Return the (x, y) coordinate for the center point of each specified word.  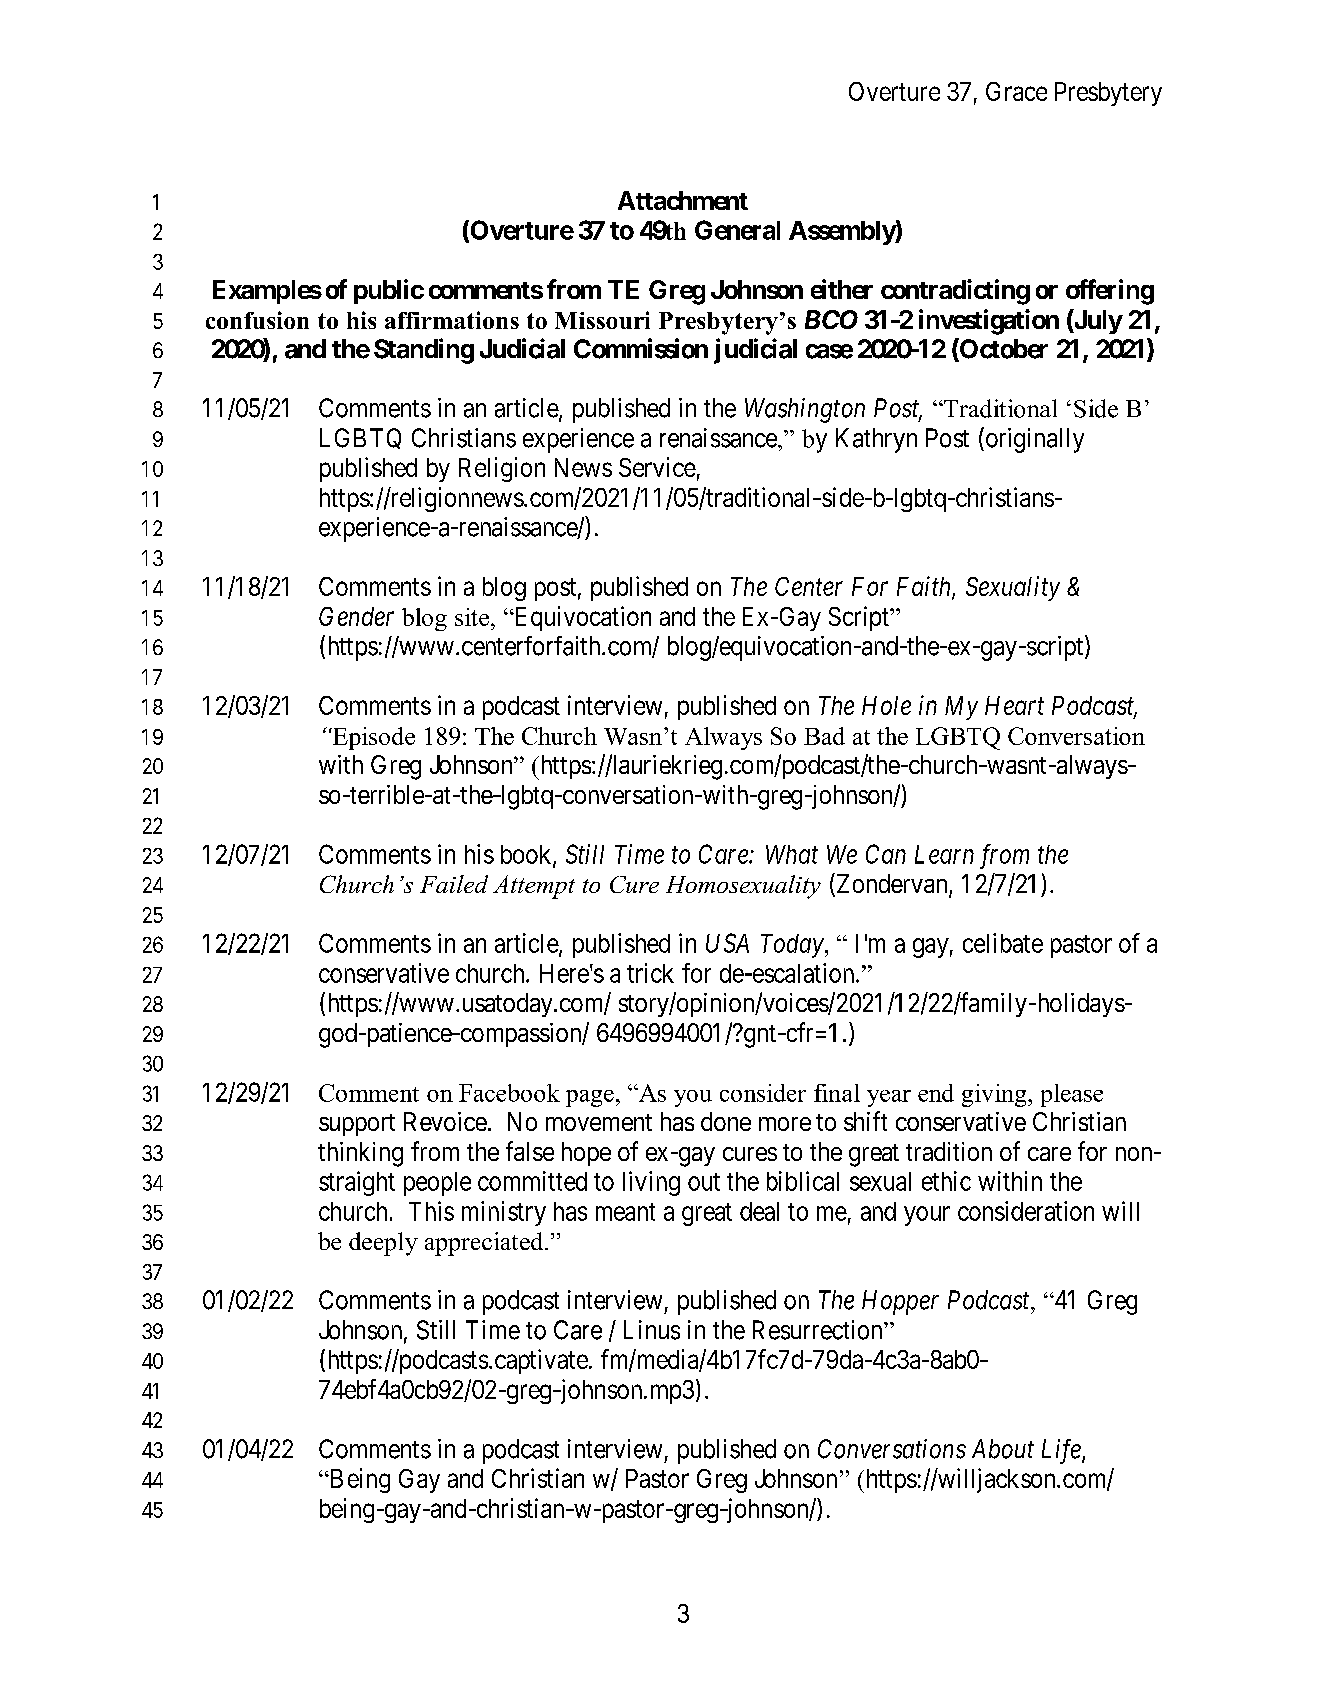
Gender (356, 616)
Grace (1016, 91)
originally (1033, 440)
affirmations (452, 320)
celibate (1003, 943)
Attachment (683, 200)
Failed (454, 884)
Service (657, 467)
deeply (383, 1244)
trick (650, 973)
